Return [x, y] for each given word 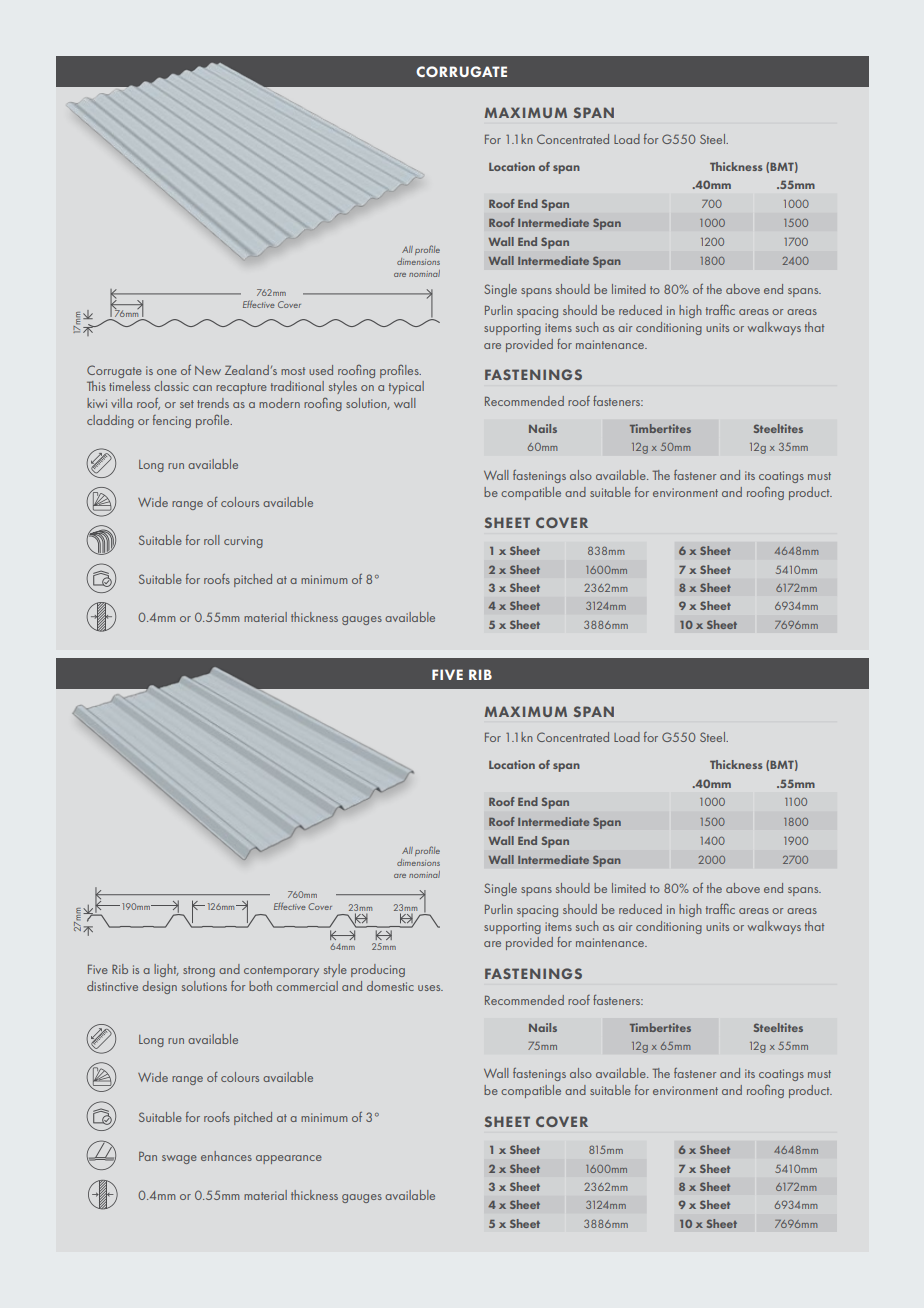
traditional [297, 386]
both [260, 986]
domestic [390, 986]
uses [430, 988]
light [166, 970]
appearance [289, 1159]
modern [279, 403]
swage [179, 1159]
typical [406, 387]
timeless [129, 386]
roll [212, 540]
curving [243, 542]
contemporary [281, 971]
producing [378, 970]
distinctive [112, 986]
